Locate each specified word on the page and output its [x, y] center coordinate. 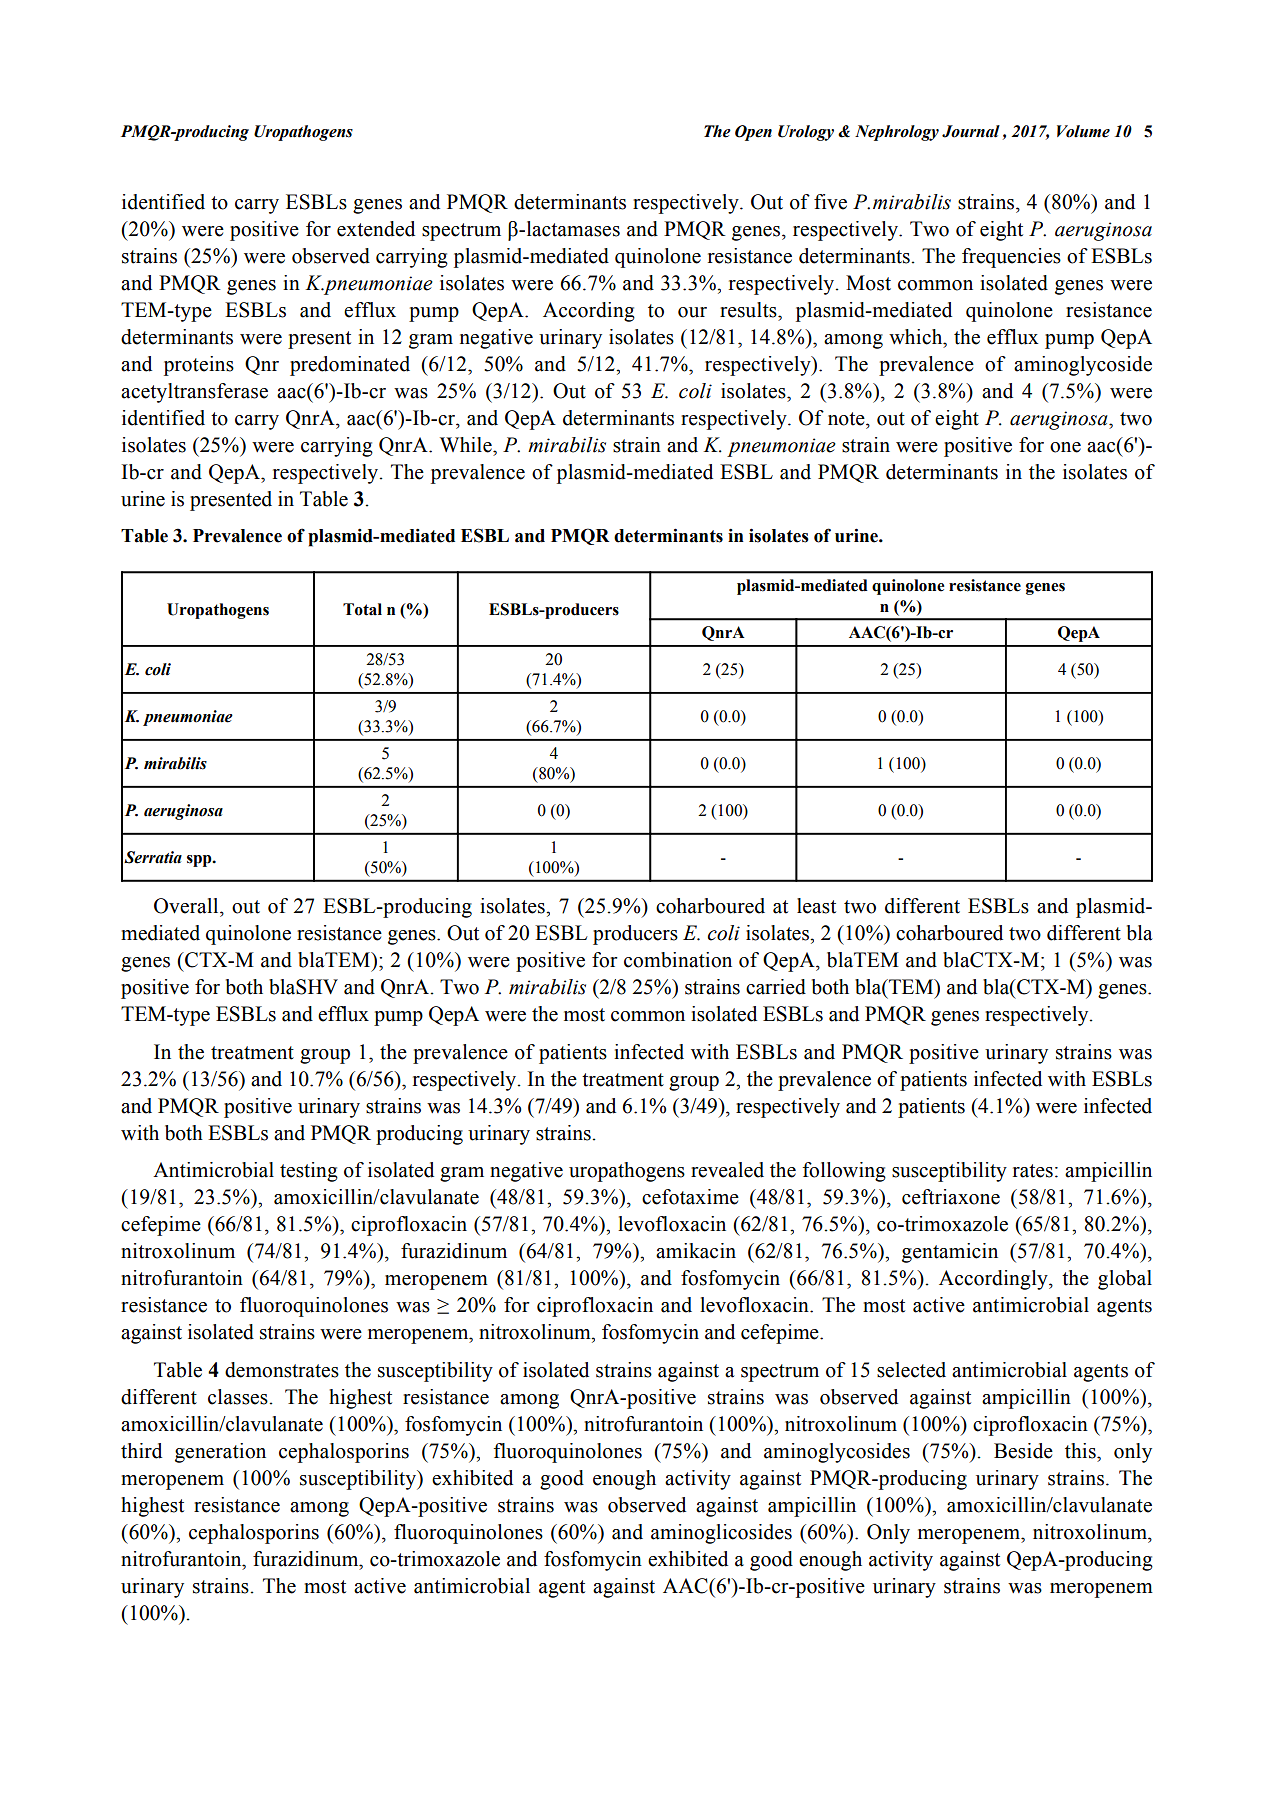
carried [776, 987]
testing [309, 1172]
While [467, 445]
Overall [187, 906]
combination [678, 960]
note [847, 419]
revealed [727, 1170]
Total [362, 609]
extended [376, 229]
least [816, 906]
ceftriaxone [951, 1197]
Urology [806, 133]
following [844, 1172]
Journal [971, 131]
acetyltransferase [194, 393]
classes [238, 1397]
